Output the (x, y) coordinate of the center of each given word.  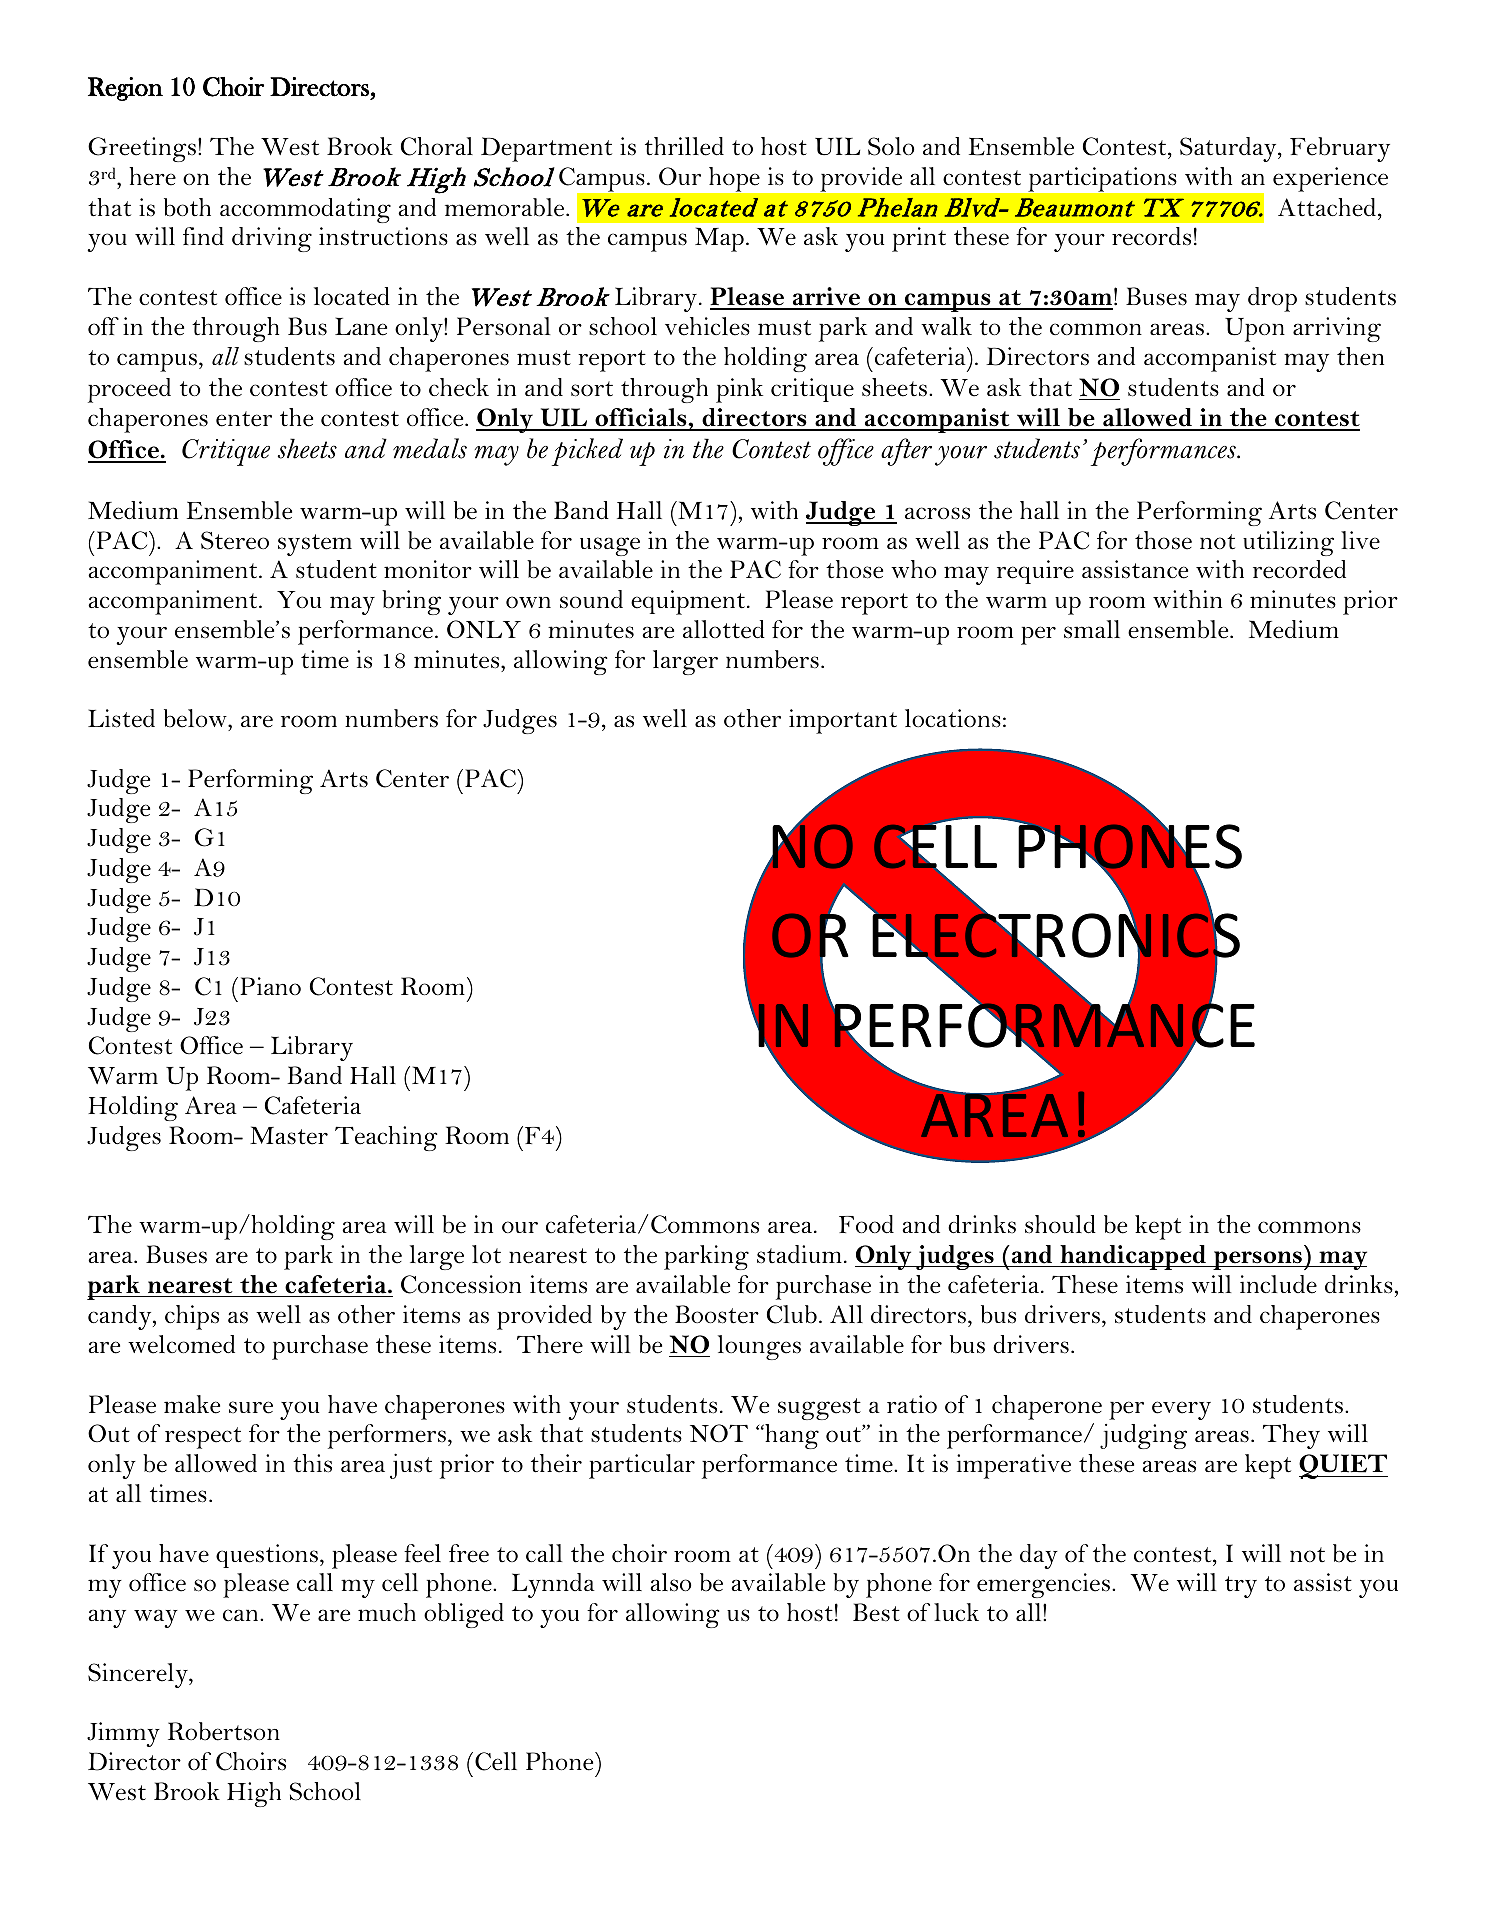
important (843, 721)
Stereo (235, 540)
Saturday (1229, 149)
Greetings (143, 149)
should (1060, 1224)
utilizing (1288, 543)
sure (251, 1407)
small (1092, 629)
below (196, 718)
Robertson (224, 1731)
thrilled (684, 146)
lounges (759, 1347)
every (1181, 1410)
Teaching (386, 1138)
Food (866, 1224)
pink (739, 390)
